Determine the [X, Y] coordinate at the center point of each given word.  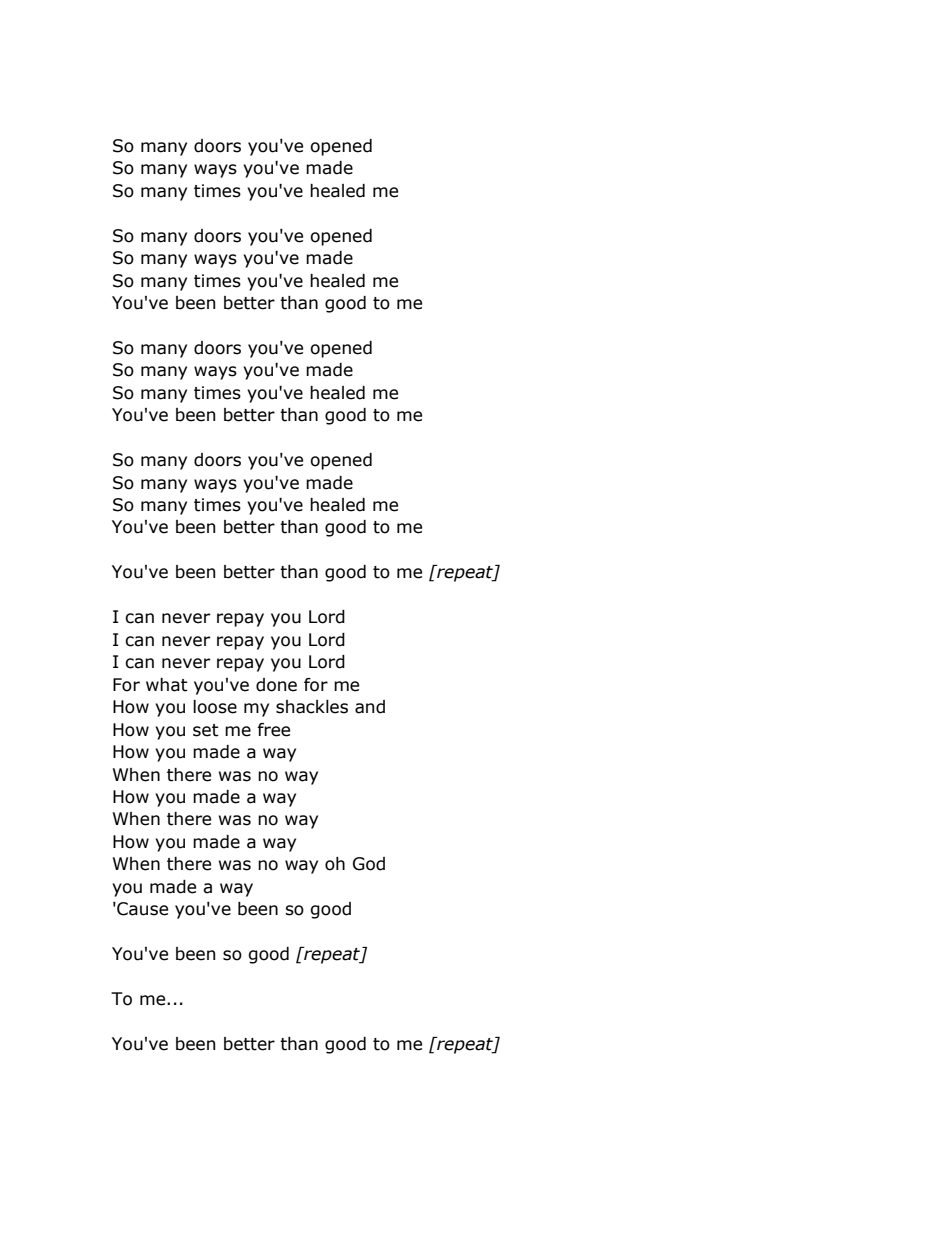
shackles [312, 707]
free [273, 730]
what [167, 685]
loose [215, 707]
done [276, 685]
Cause [141, 909]
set [206, 730]
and [370, 707]
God [369, 864]
